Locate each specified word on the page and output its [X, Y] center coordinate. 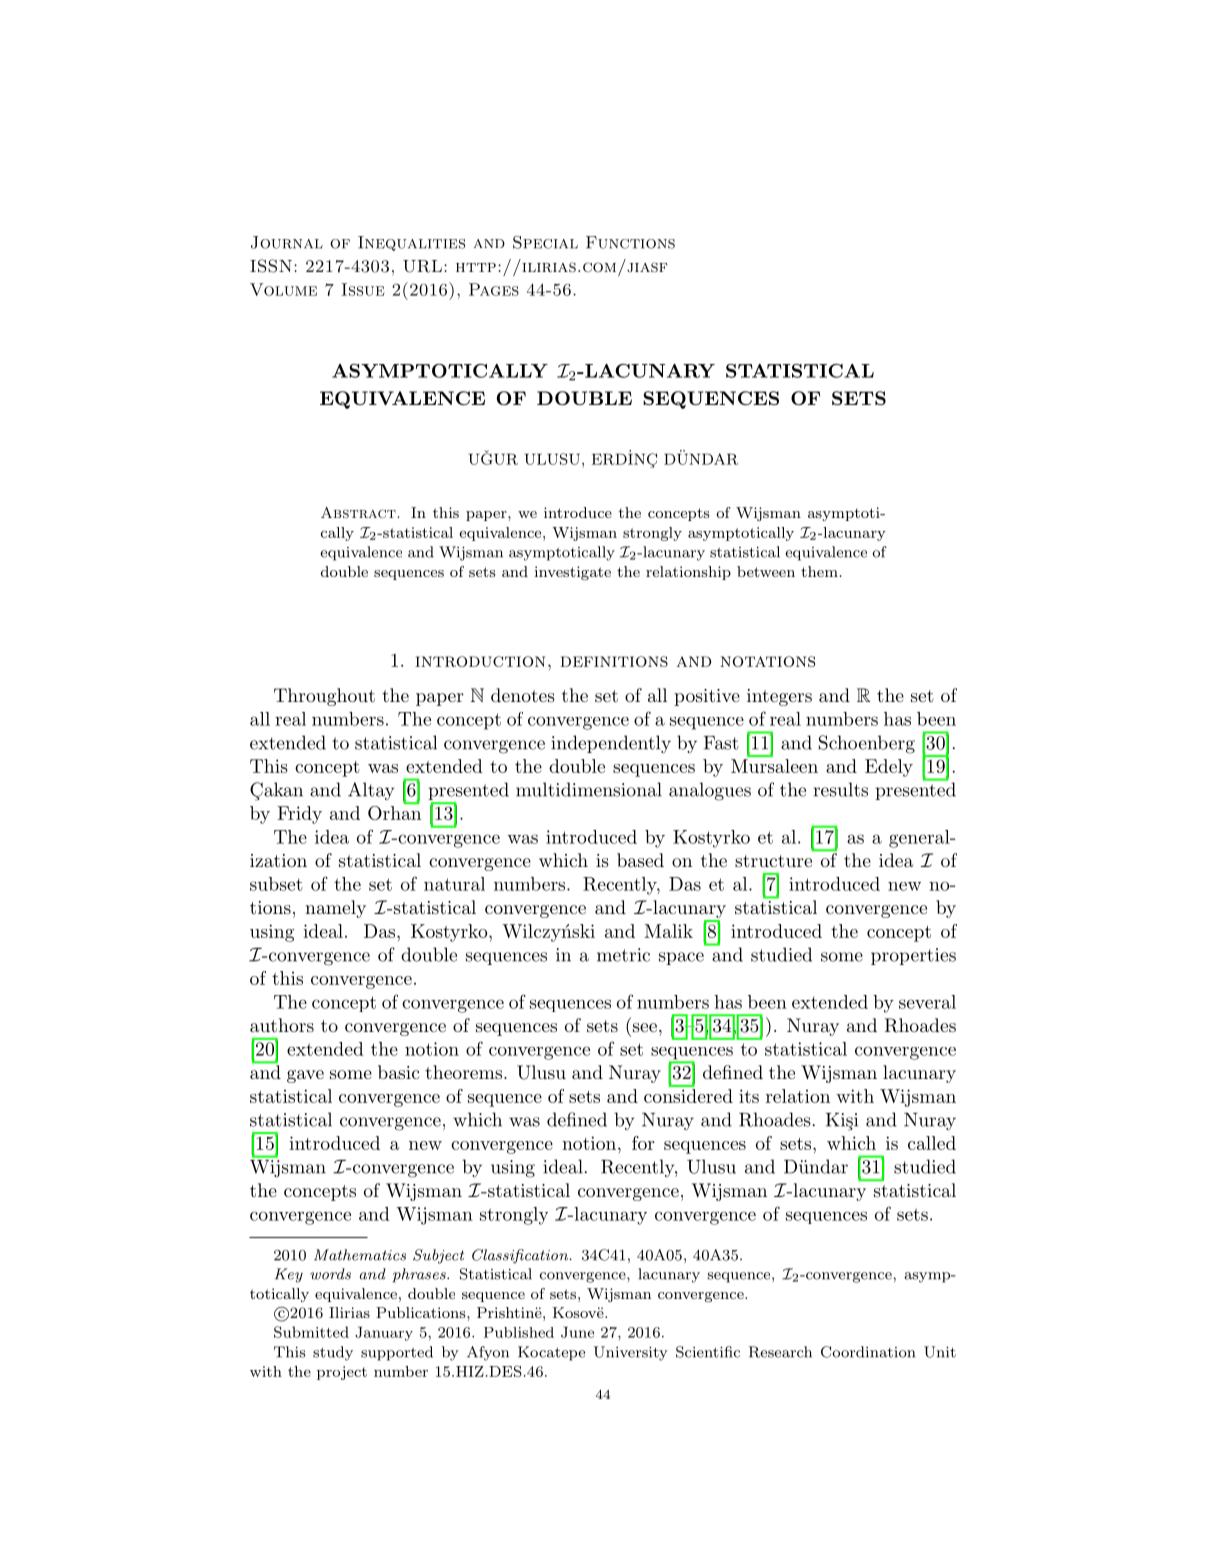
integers [779, 697]
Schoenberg [867, 744]
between [766, 571]
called [932, 1143]
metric [623, 955]
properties [913, 956]
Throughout [324, 697]
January [384, 1334]
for [643, 1143]
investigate [573, 573]
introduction [480, 661]
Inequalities [411, 243]
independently [611, 744]
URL [422, 266]
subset [276, 884]
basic [398, 1072]
